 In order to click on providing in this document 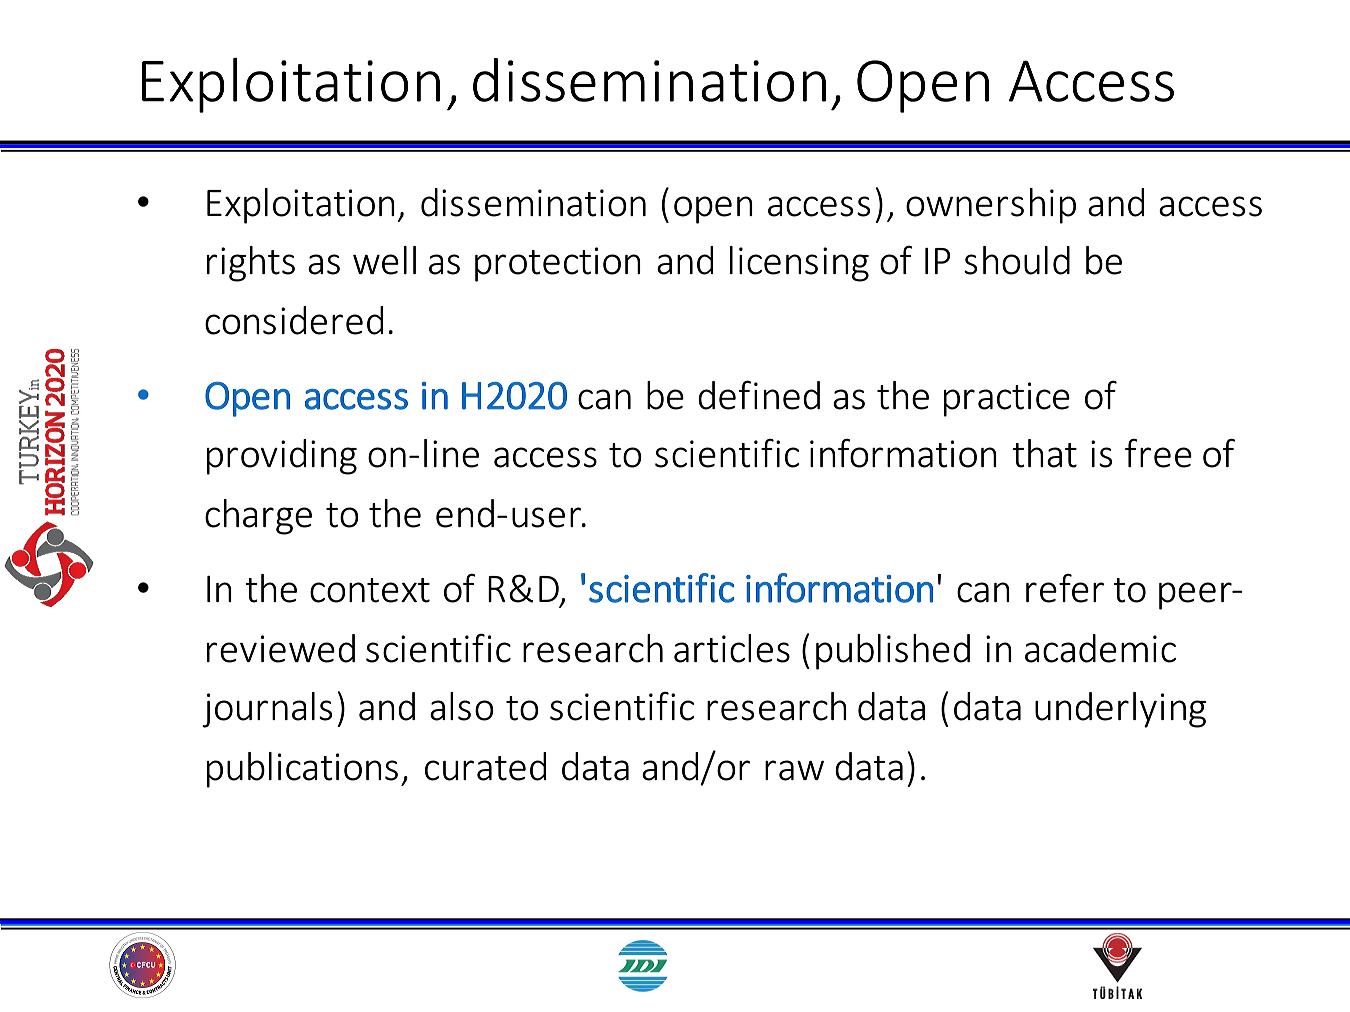, I will do `click(282, 457)`.
